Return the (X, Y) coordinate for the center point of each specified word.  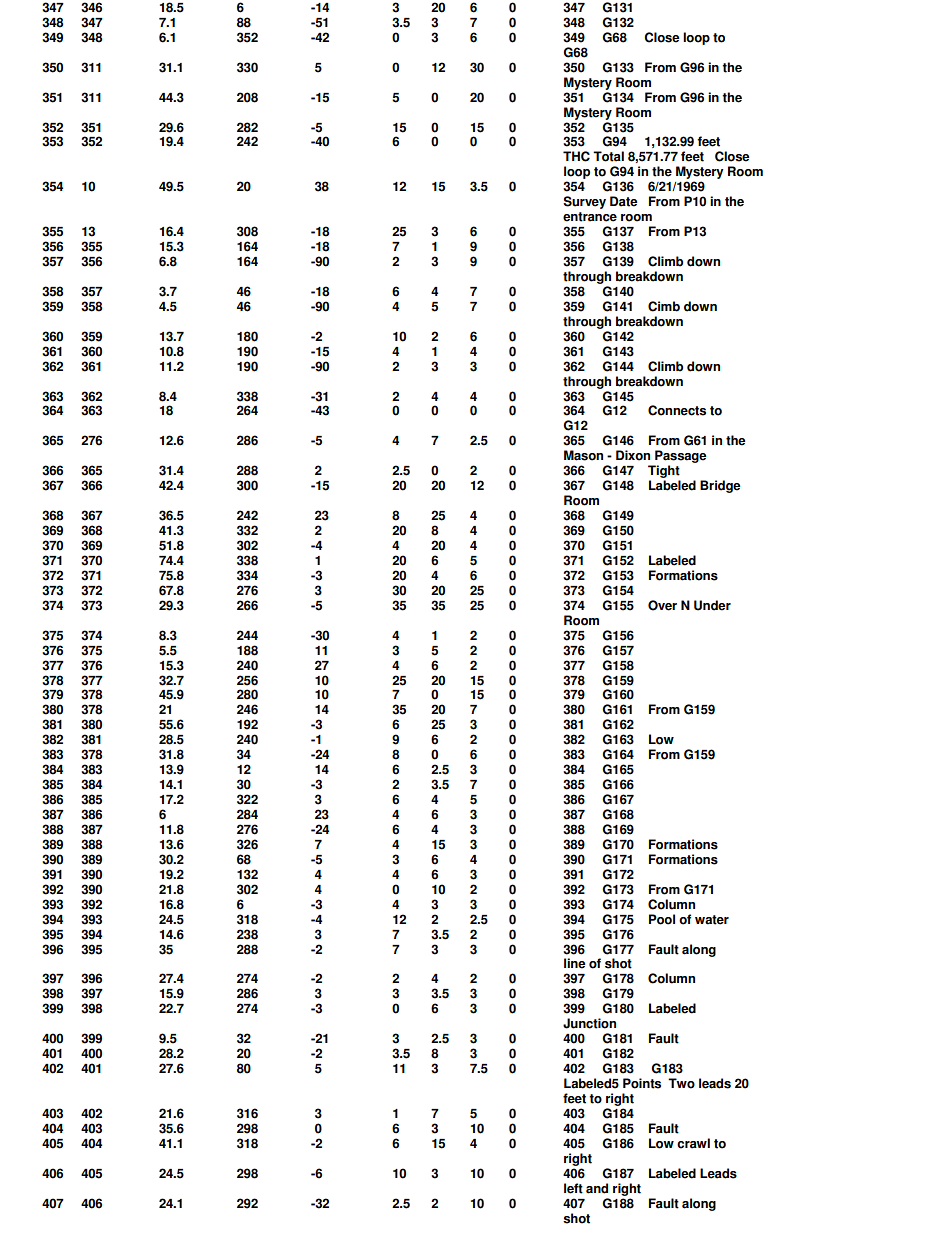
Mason (583, 455)
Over (662, 605)
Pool (662, 919)
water (712, 920)
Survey (584, 202)
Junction (589, 1023)
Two (681, 1083)
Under (712, 605)
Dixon (633, 455)
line (574, 963)
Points (642, 1083)
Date (623, 201)
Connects (677, 410)
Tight (664, 473)
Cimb (664, 306)
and (597, 1188)
